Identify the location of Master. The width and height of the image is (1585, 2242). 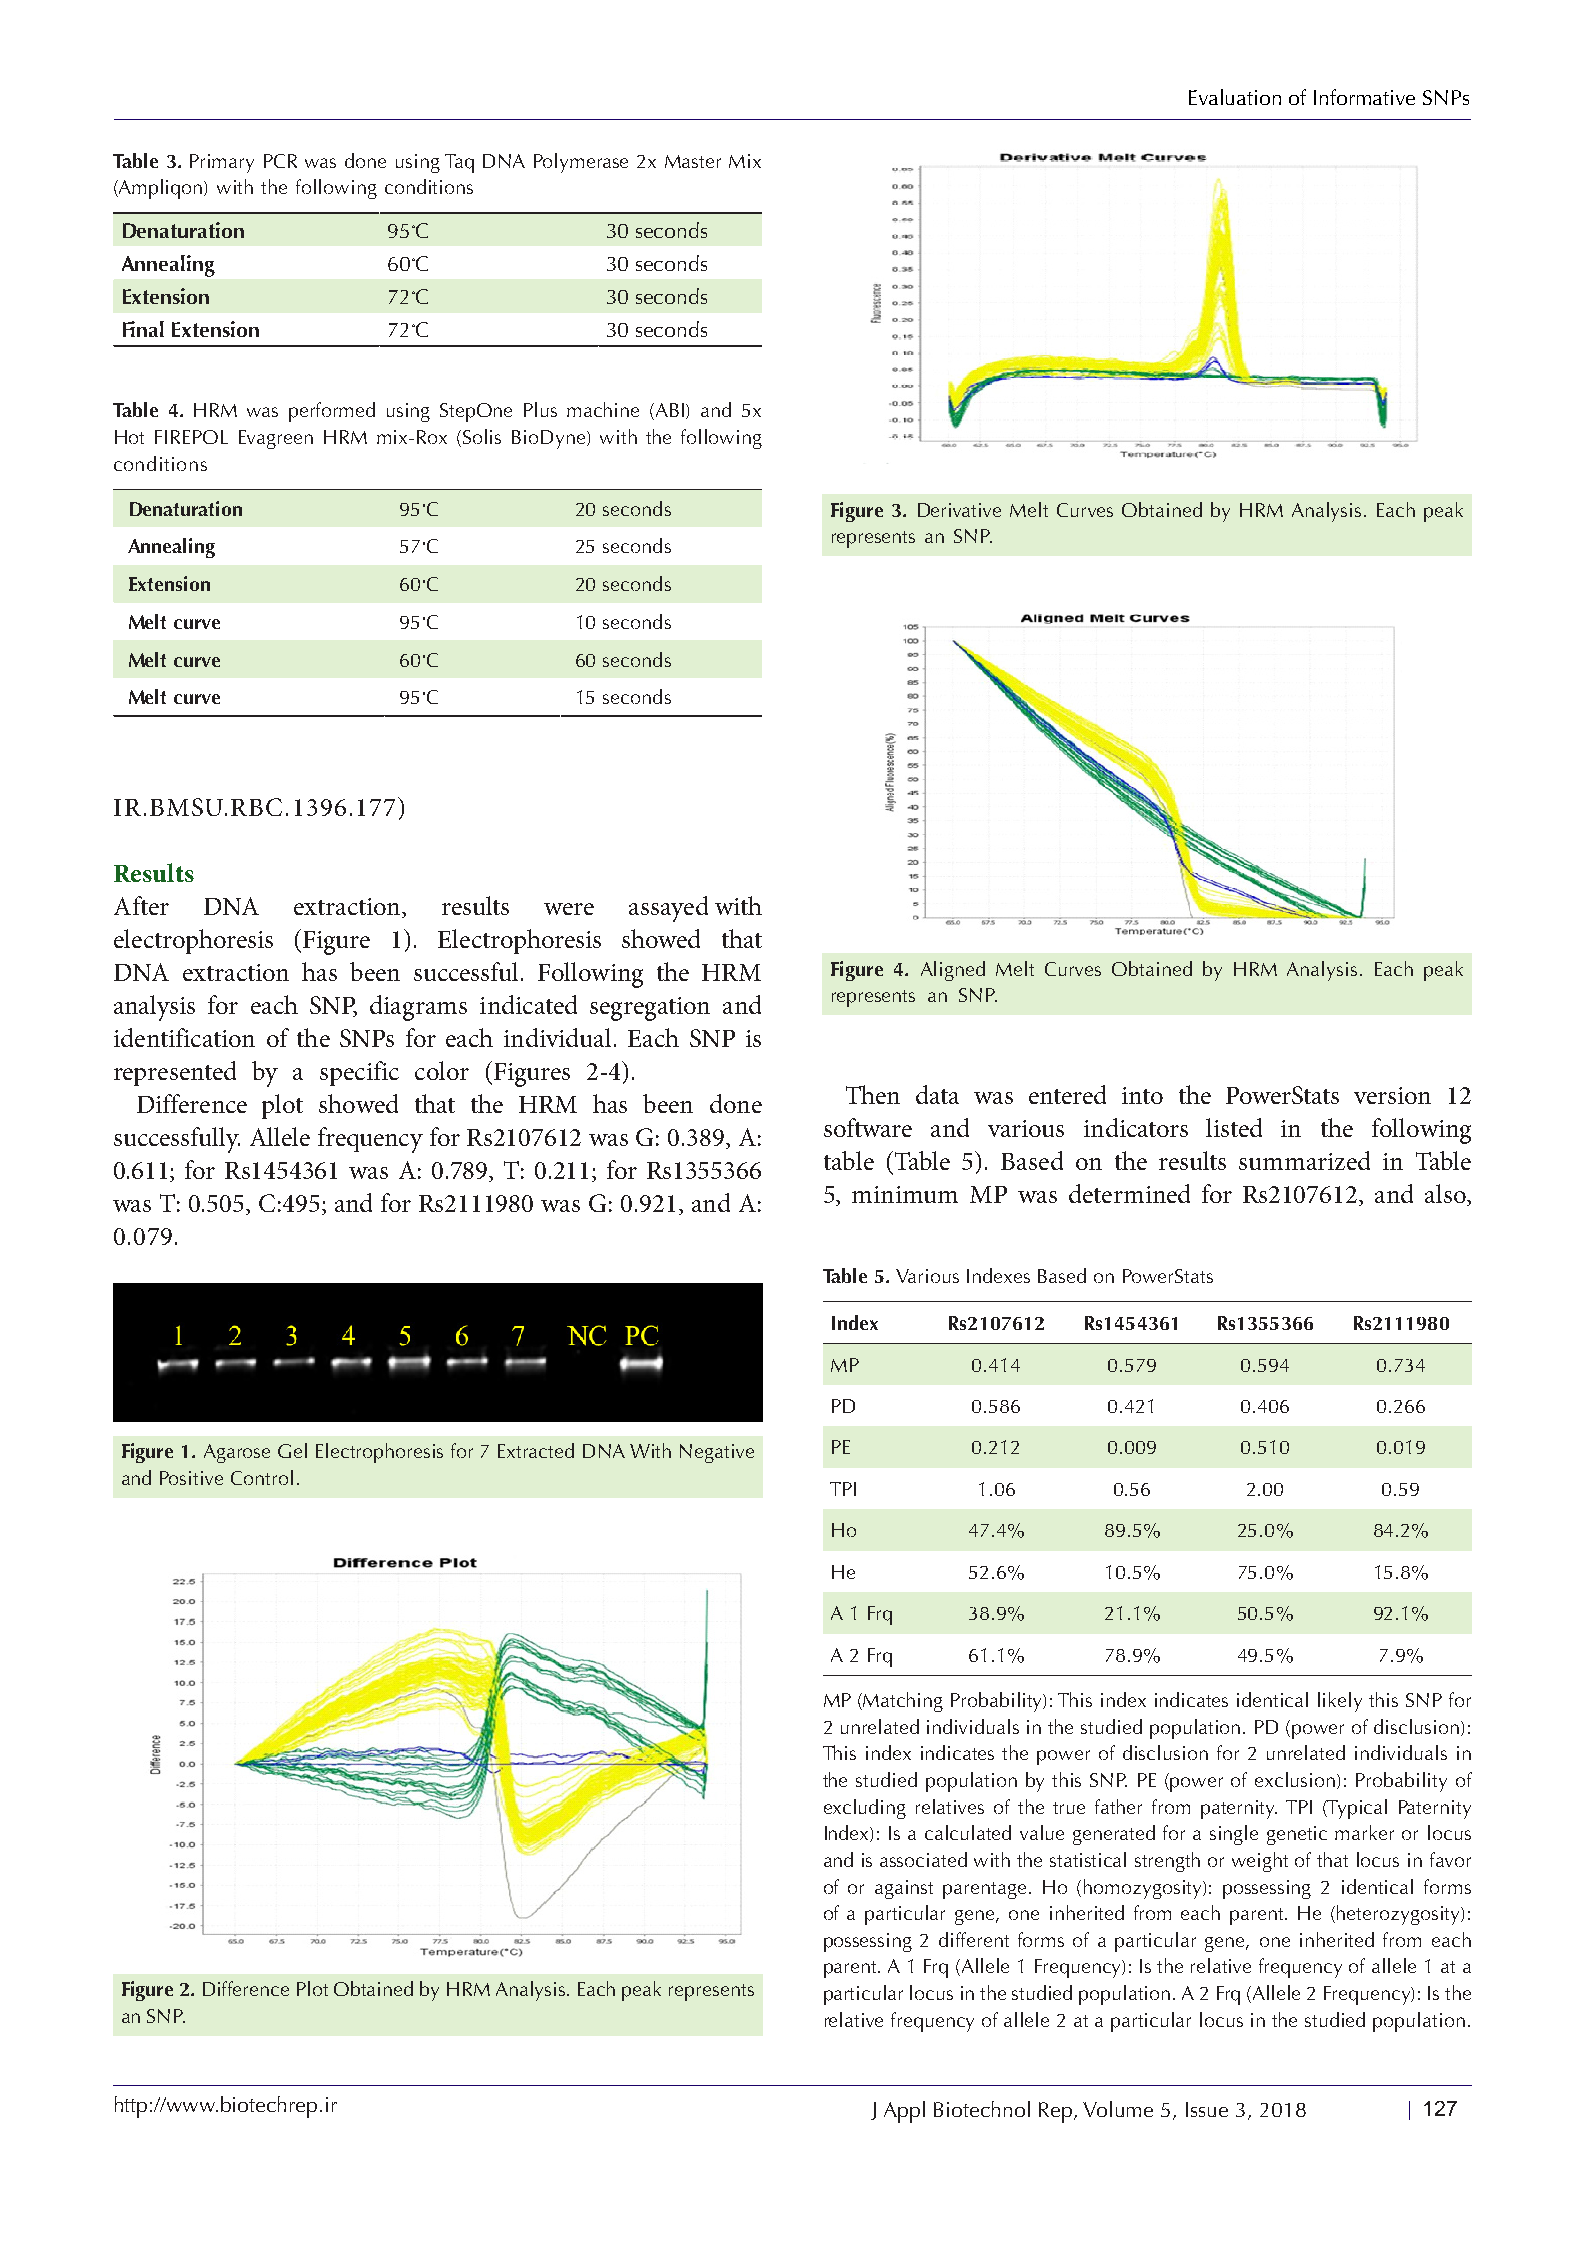
(693, 161).
